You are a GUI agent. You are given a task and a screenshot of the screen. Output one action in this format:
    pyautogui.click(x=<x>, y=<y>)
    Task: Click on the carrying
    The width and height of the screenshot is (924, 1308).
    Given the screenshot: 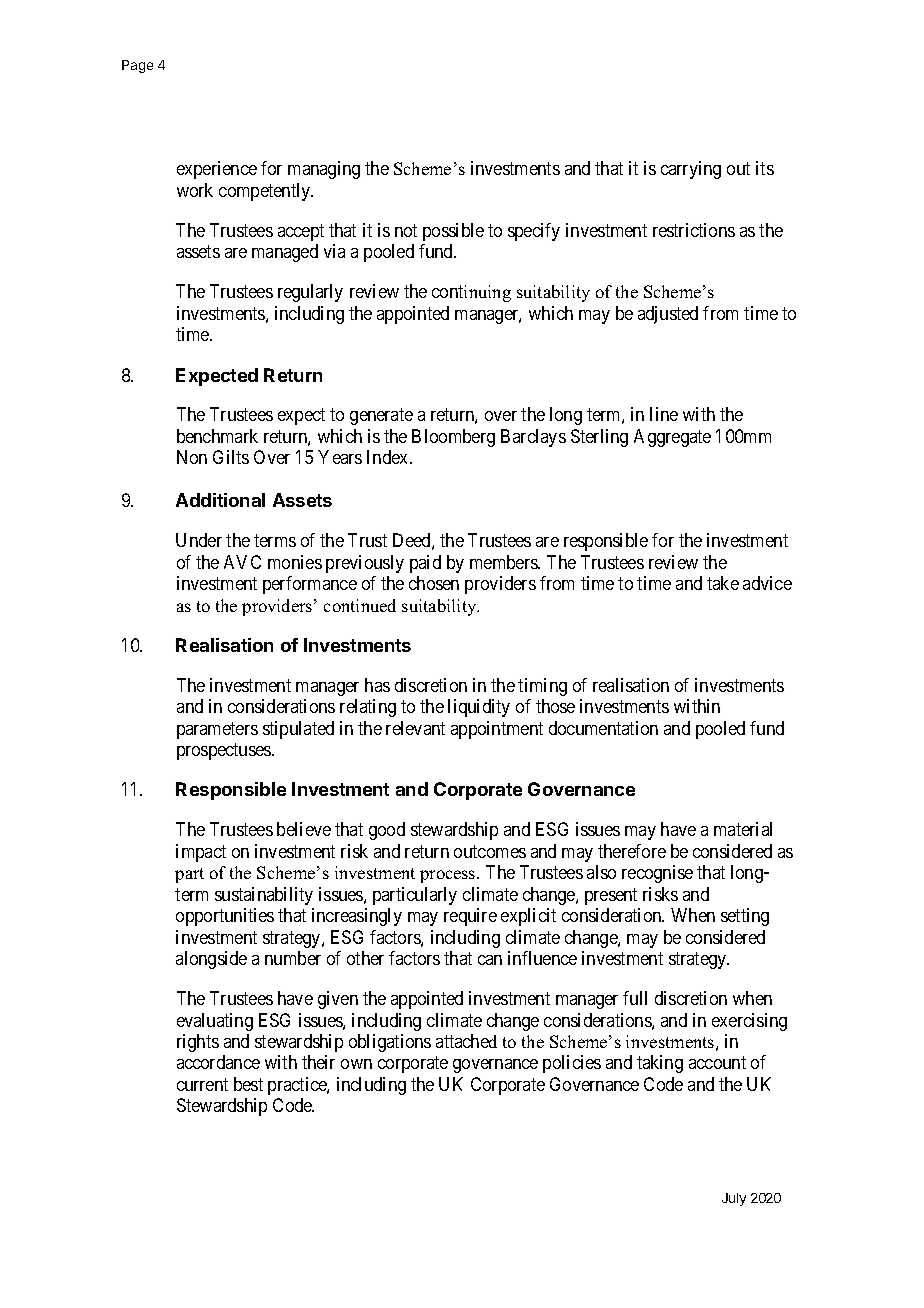 What is the action you would take?
    pyautogui.click(x=691, y=170)
